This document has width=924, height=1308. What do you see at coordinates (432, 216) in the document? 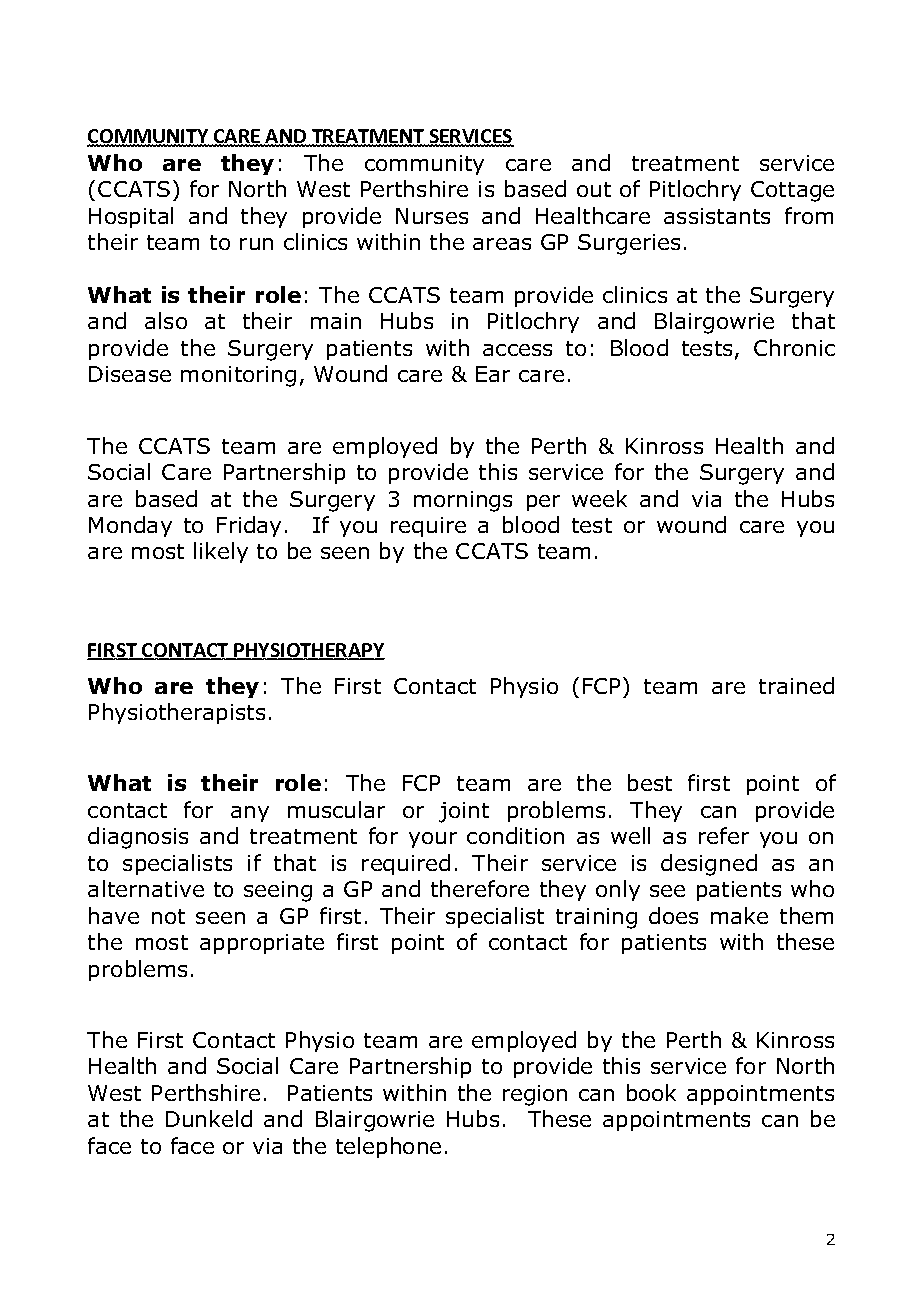
I see `Nurses` at bounding box center [432, 216].
